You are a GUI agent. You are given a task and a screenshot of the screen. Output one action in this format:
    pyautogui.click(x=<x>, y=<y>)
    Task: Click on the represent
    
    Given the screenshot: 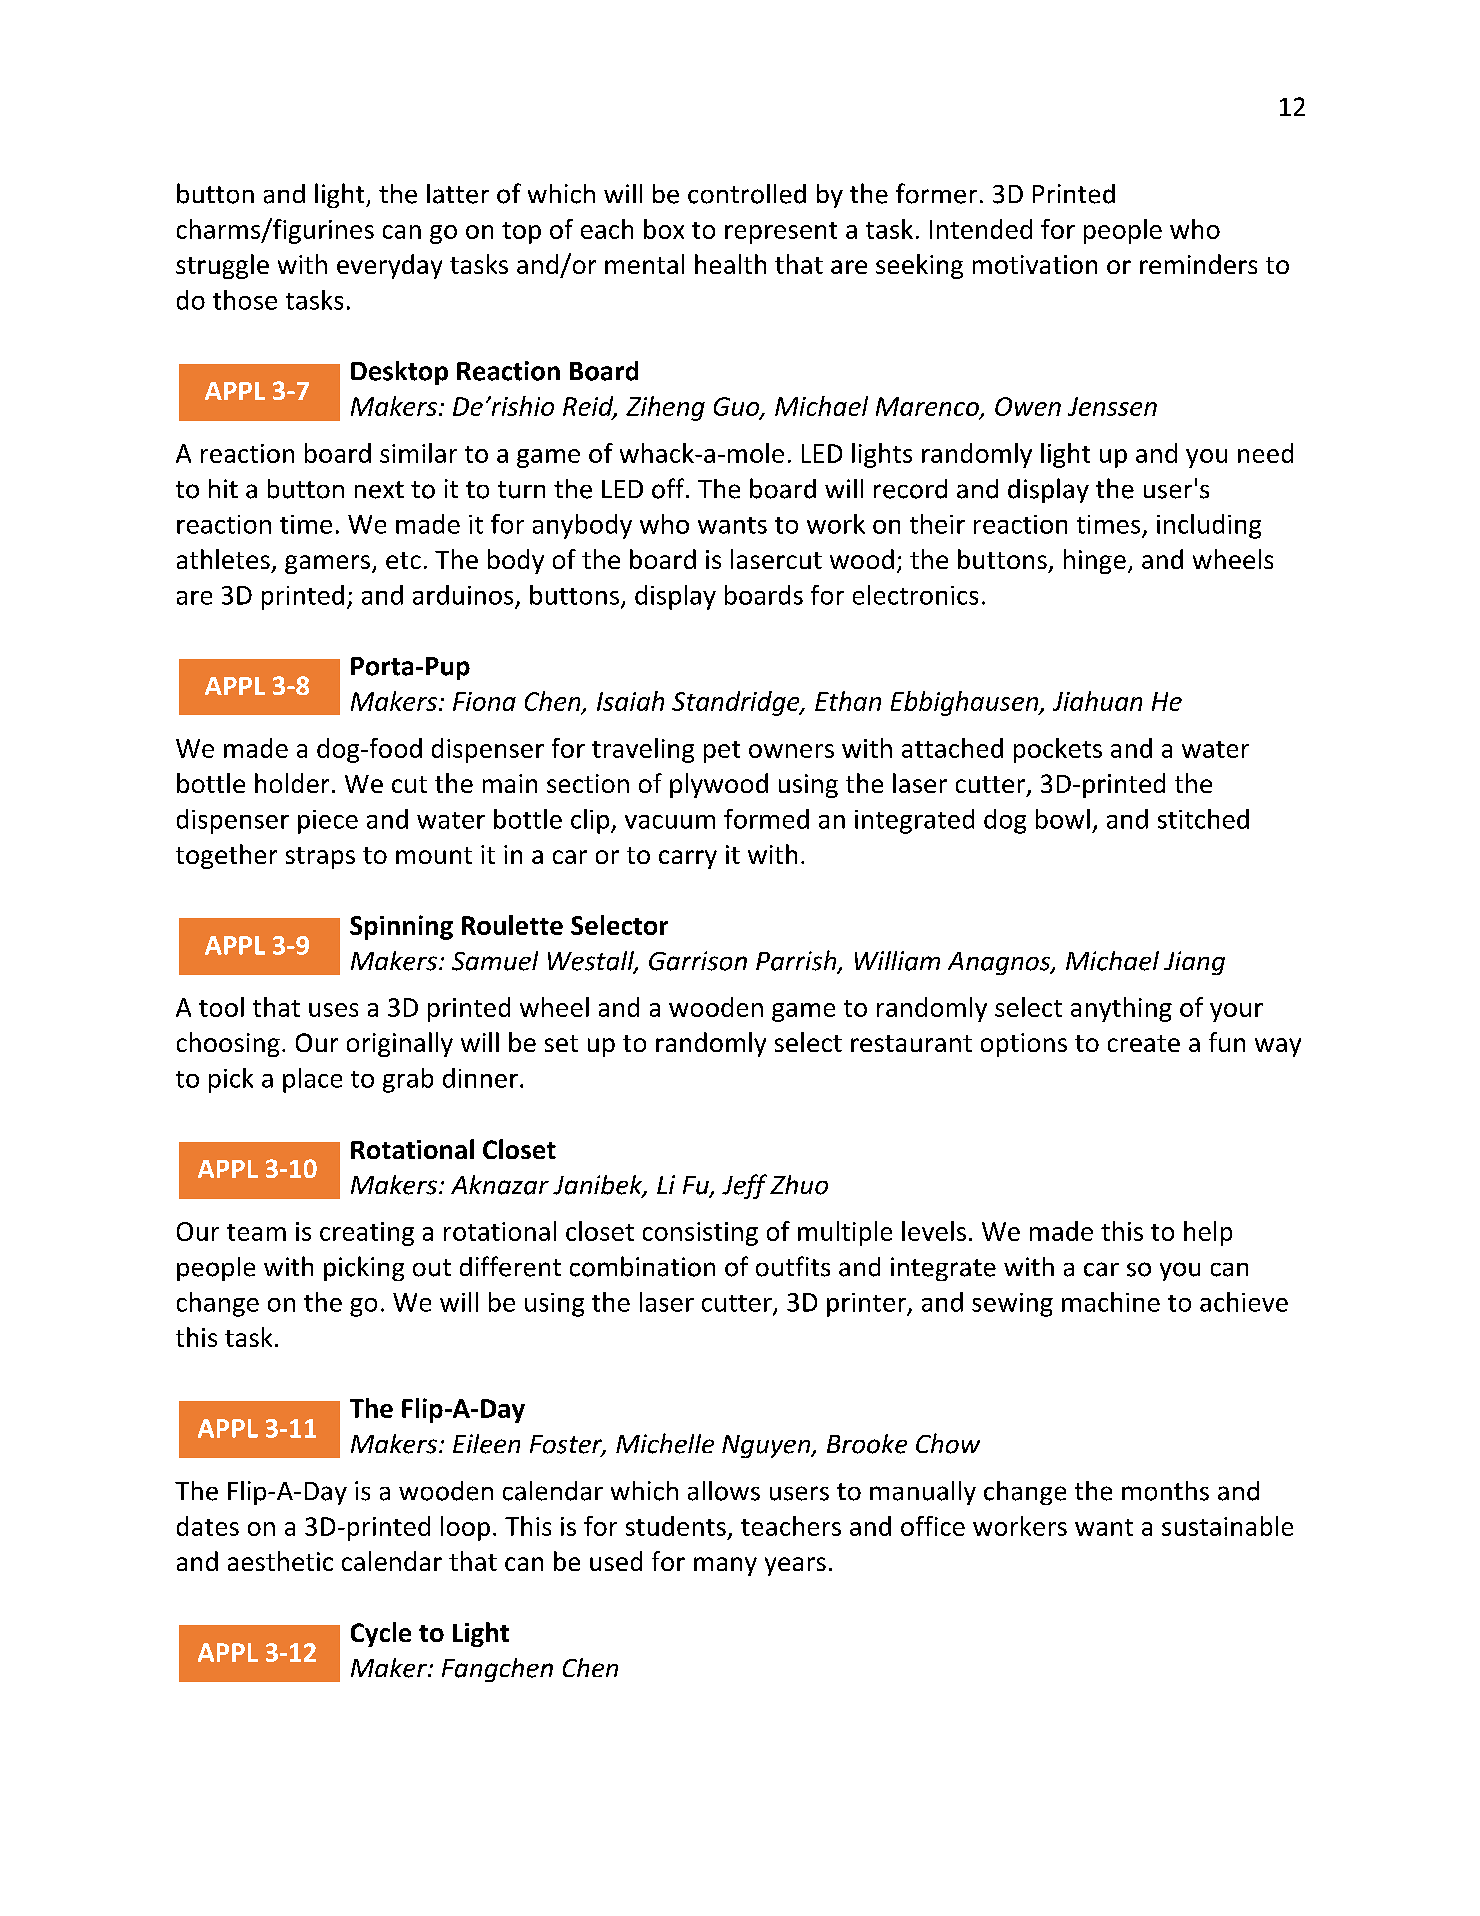 What is the action you would take?
    pyautogui.click(x=781, y=233)
